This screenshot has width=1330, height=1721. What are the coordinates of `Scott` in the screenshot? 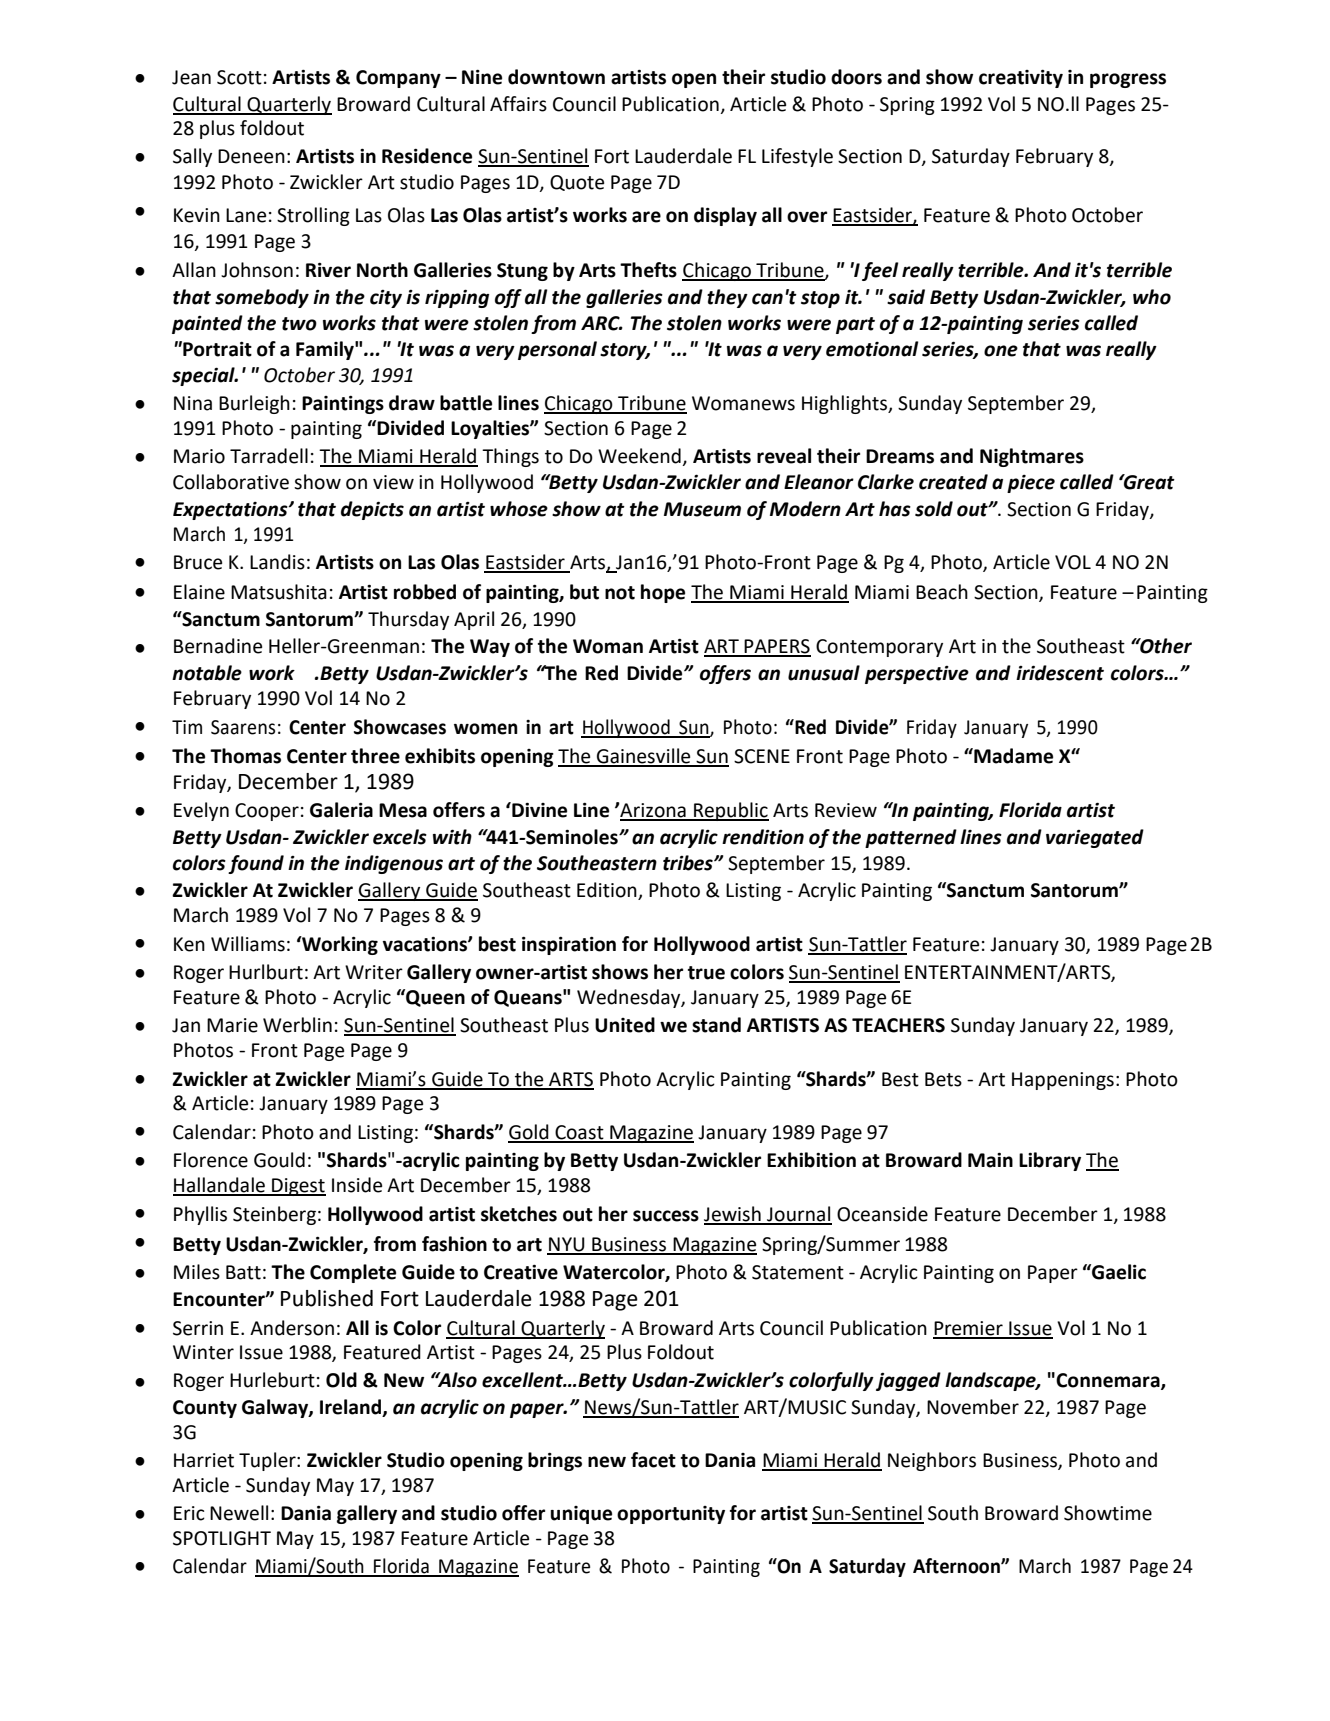 It's located at (239, 77).
